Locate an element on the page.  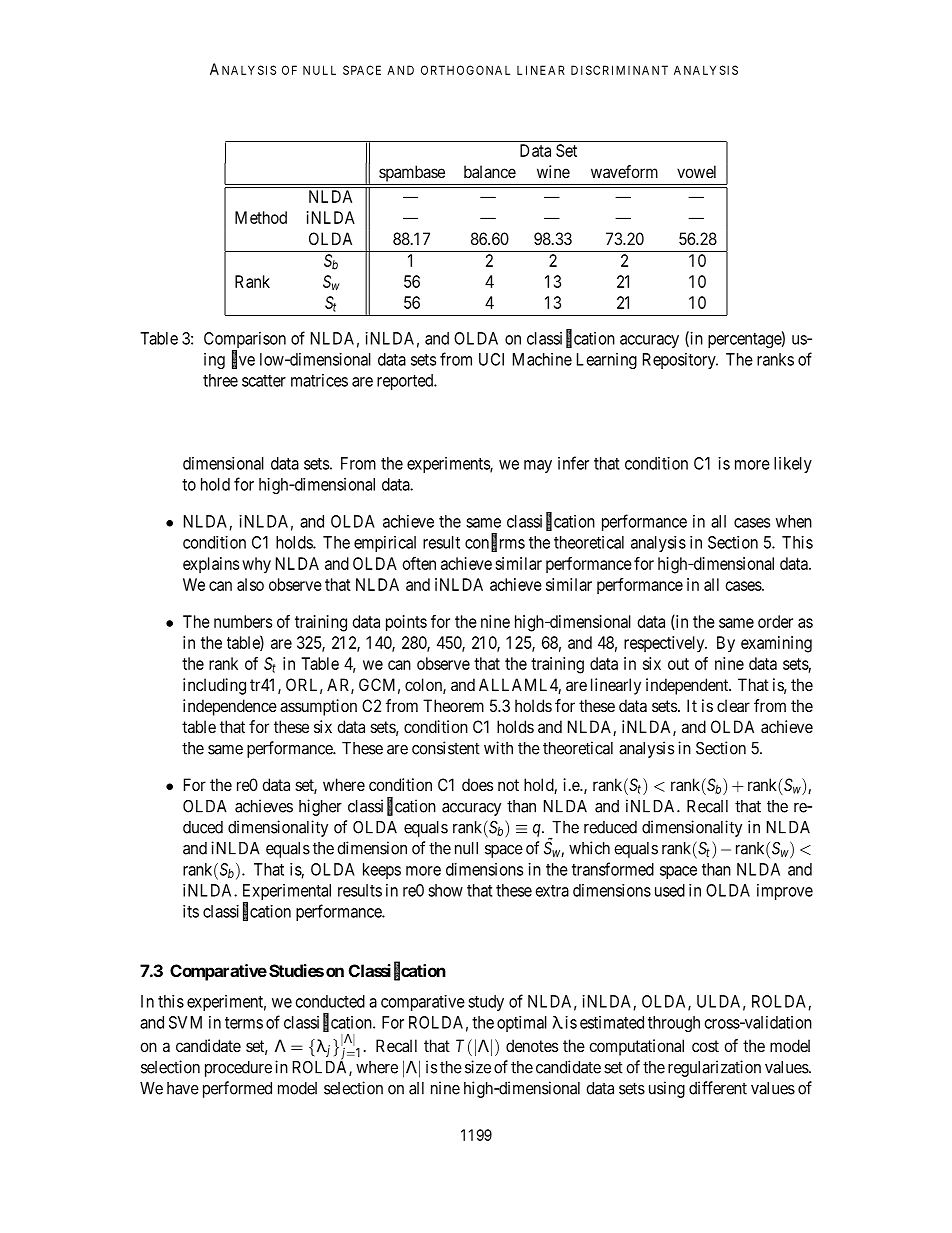
Comparison is located at coordinates (245, 341).
